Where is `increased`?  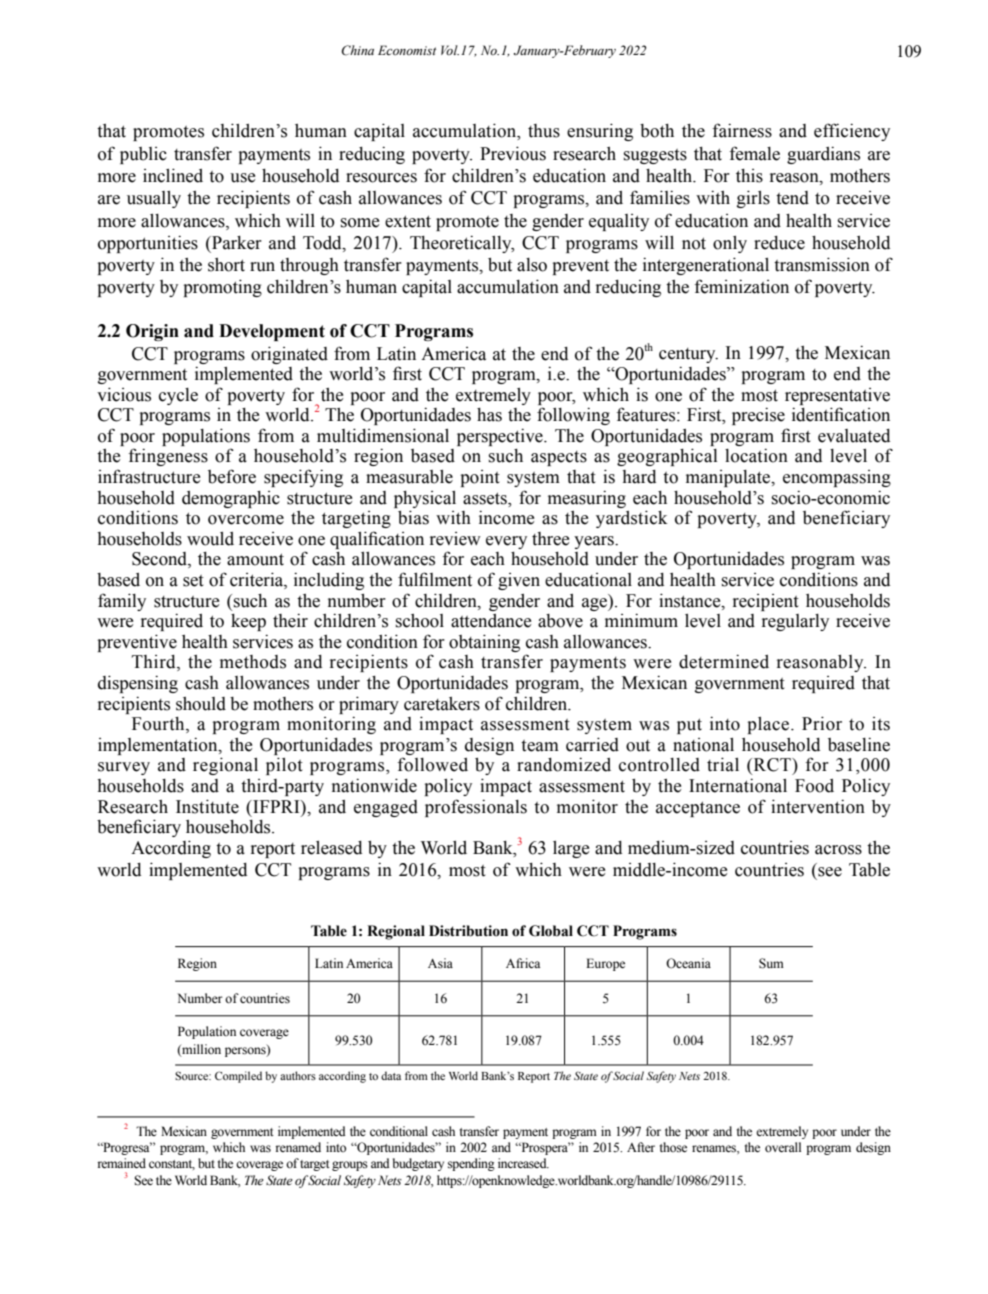
increased is located at coordinates (523, 1163).
